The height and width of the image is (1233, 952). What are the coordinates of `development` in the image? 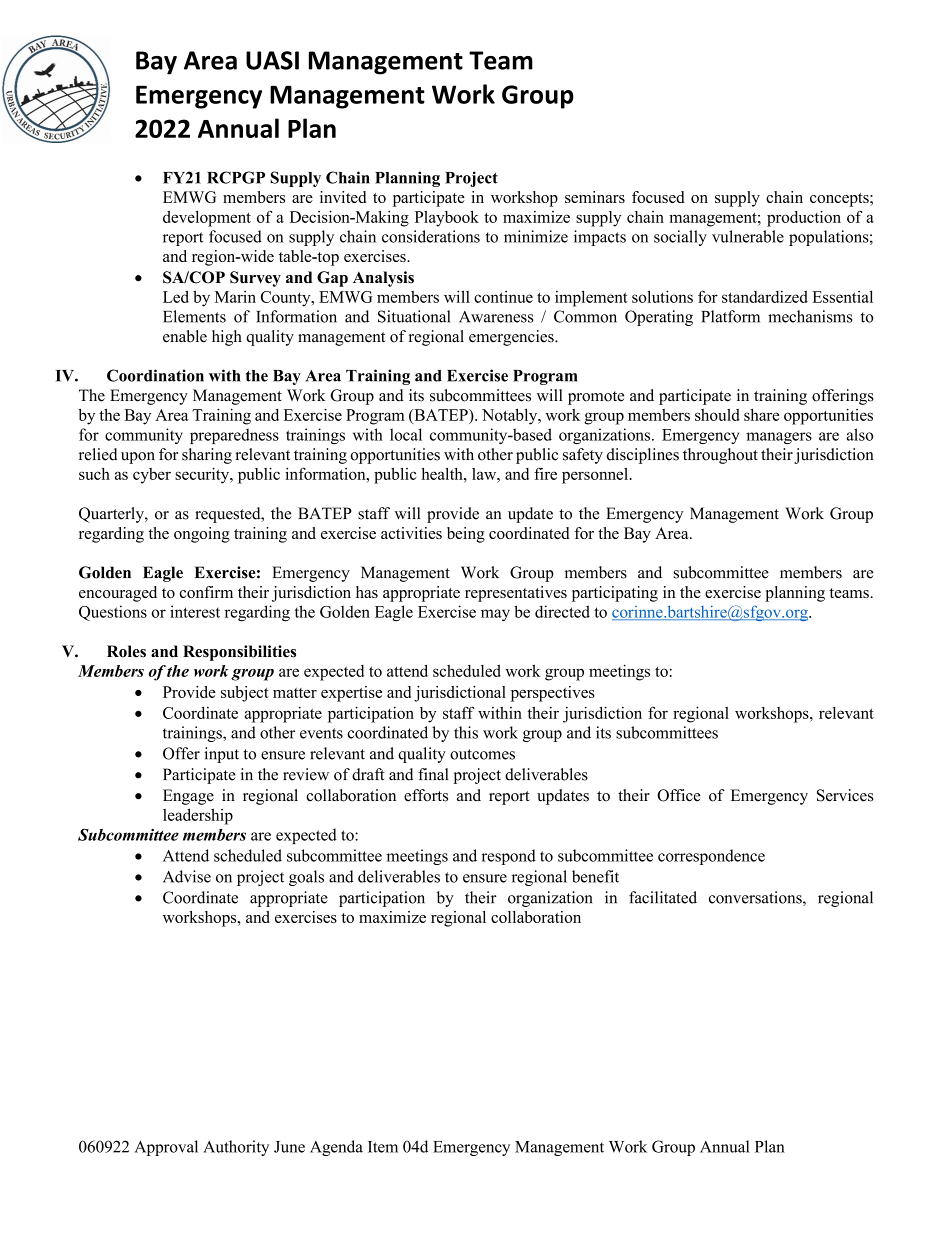 It's located at (207, 219).
